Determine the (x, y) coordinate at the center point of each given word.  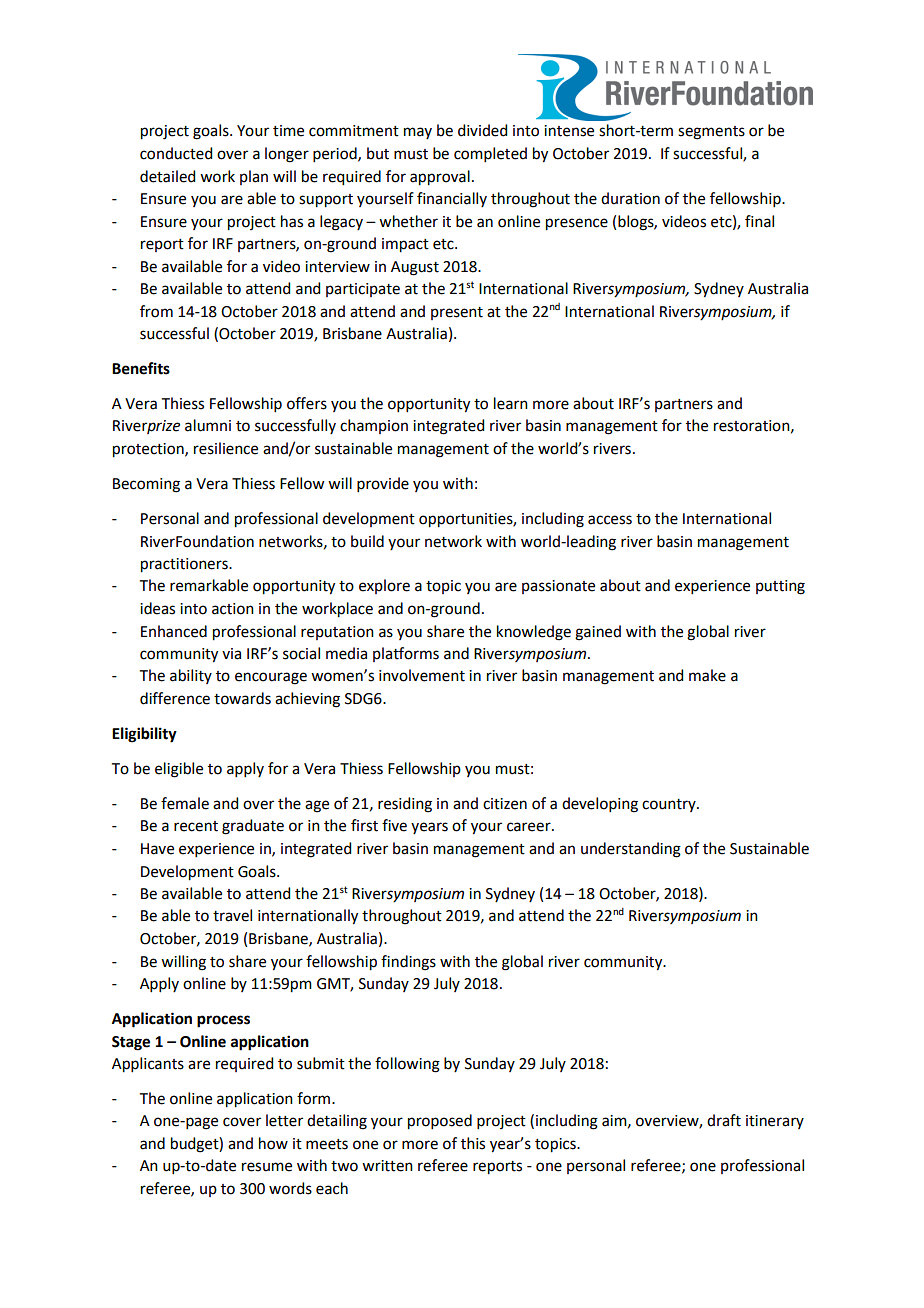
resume (267, 1167)
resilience (226, 448)
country (670, 805)
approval (440, 178)
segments (711, 133)
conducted (176, 153)
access (610, 520)
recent (196, 826)
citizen (505, 804)
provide (383, 484)
